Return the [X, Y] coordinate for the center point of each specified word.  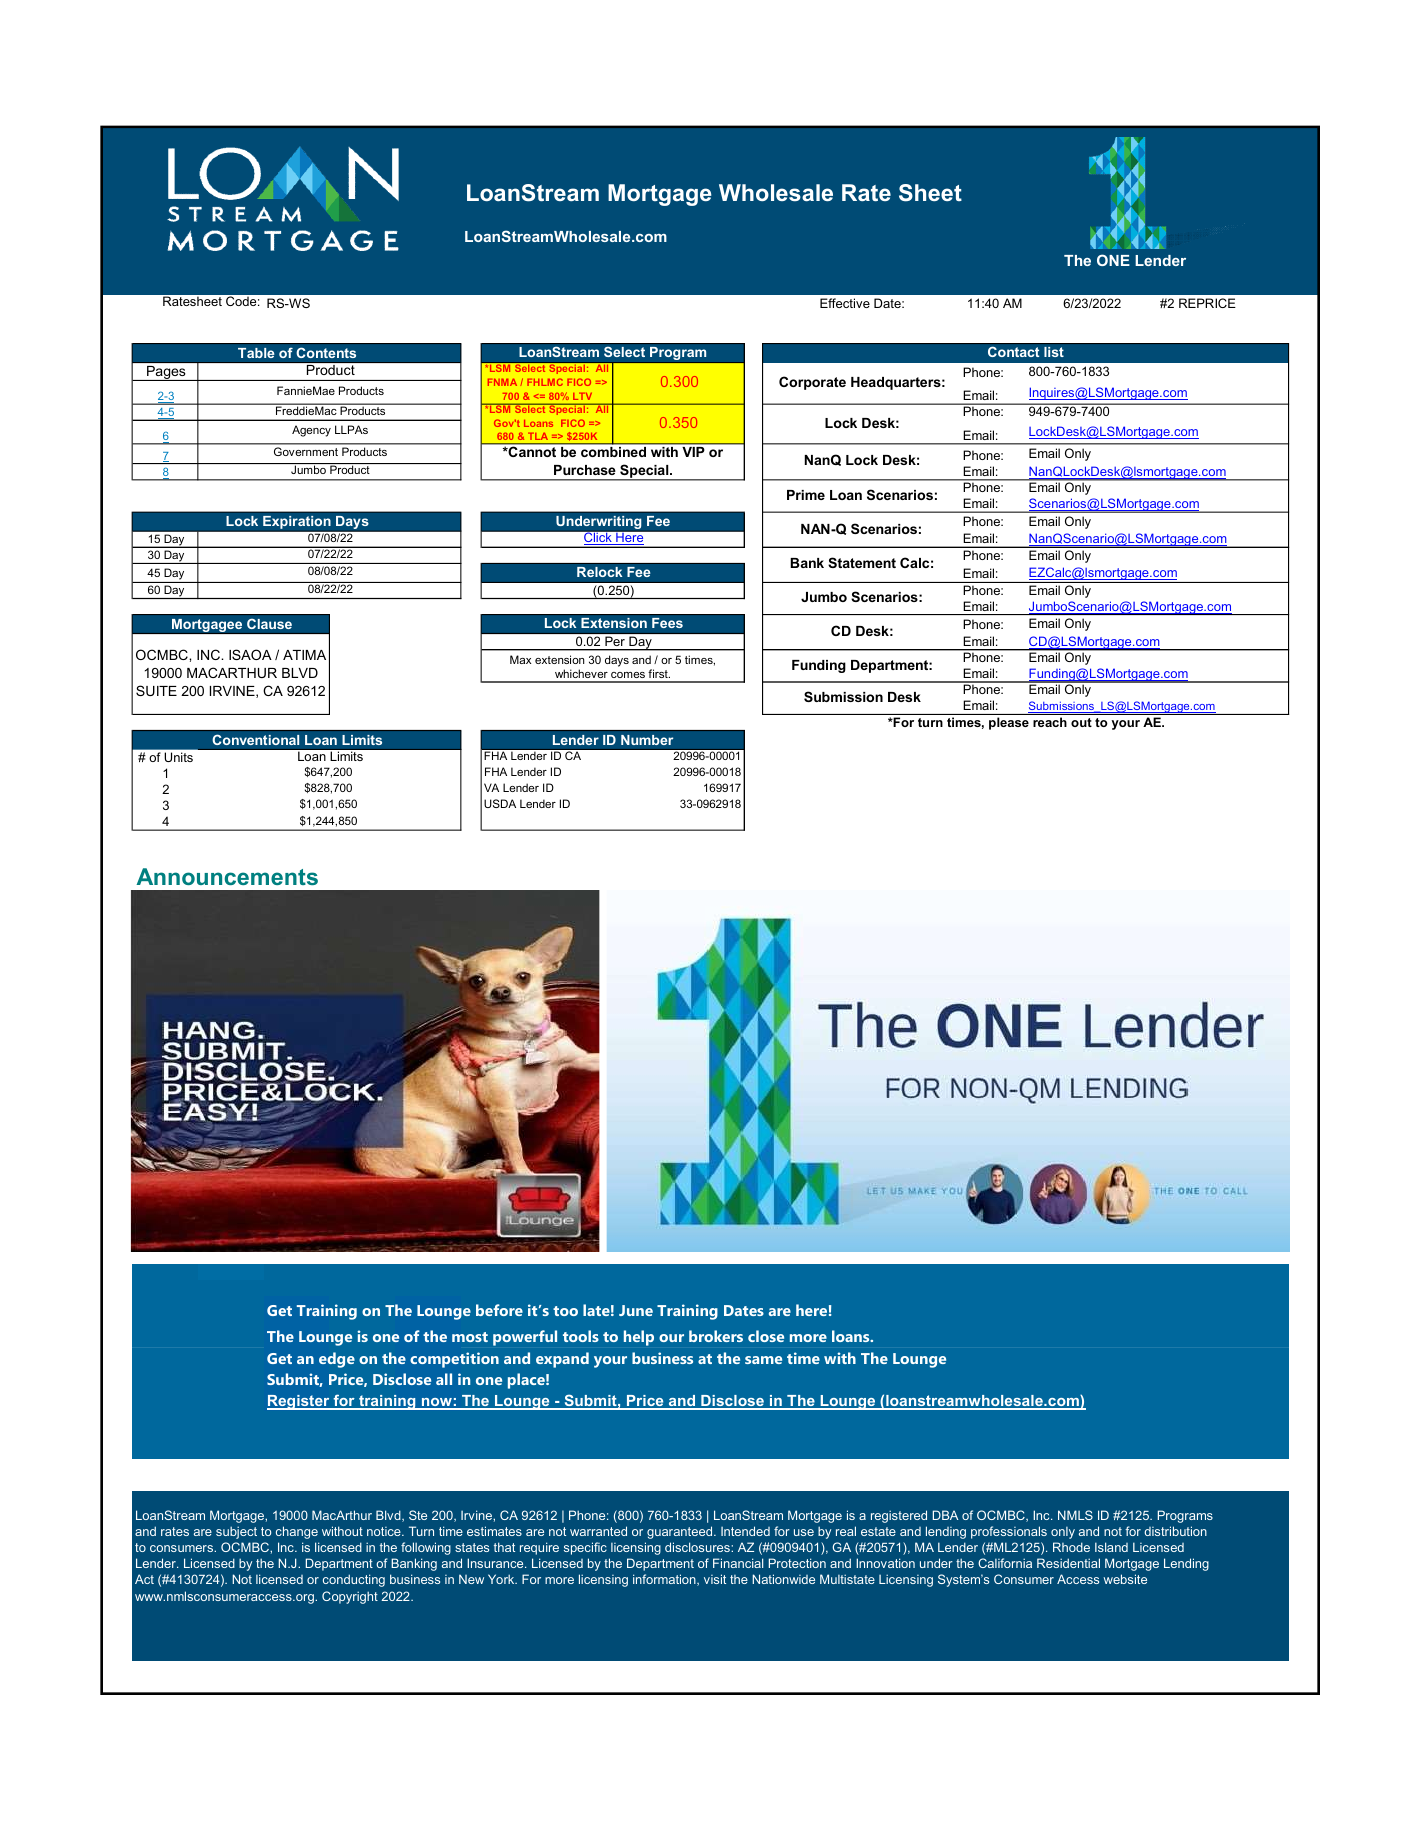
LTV [582, 396]
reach [1050, 722]
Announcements [227, 876]
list [1054, 352]
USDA [500, 803]
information [665, 1580]
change [297, 1532]
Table [256, 353]
